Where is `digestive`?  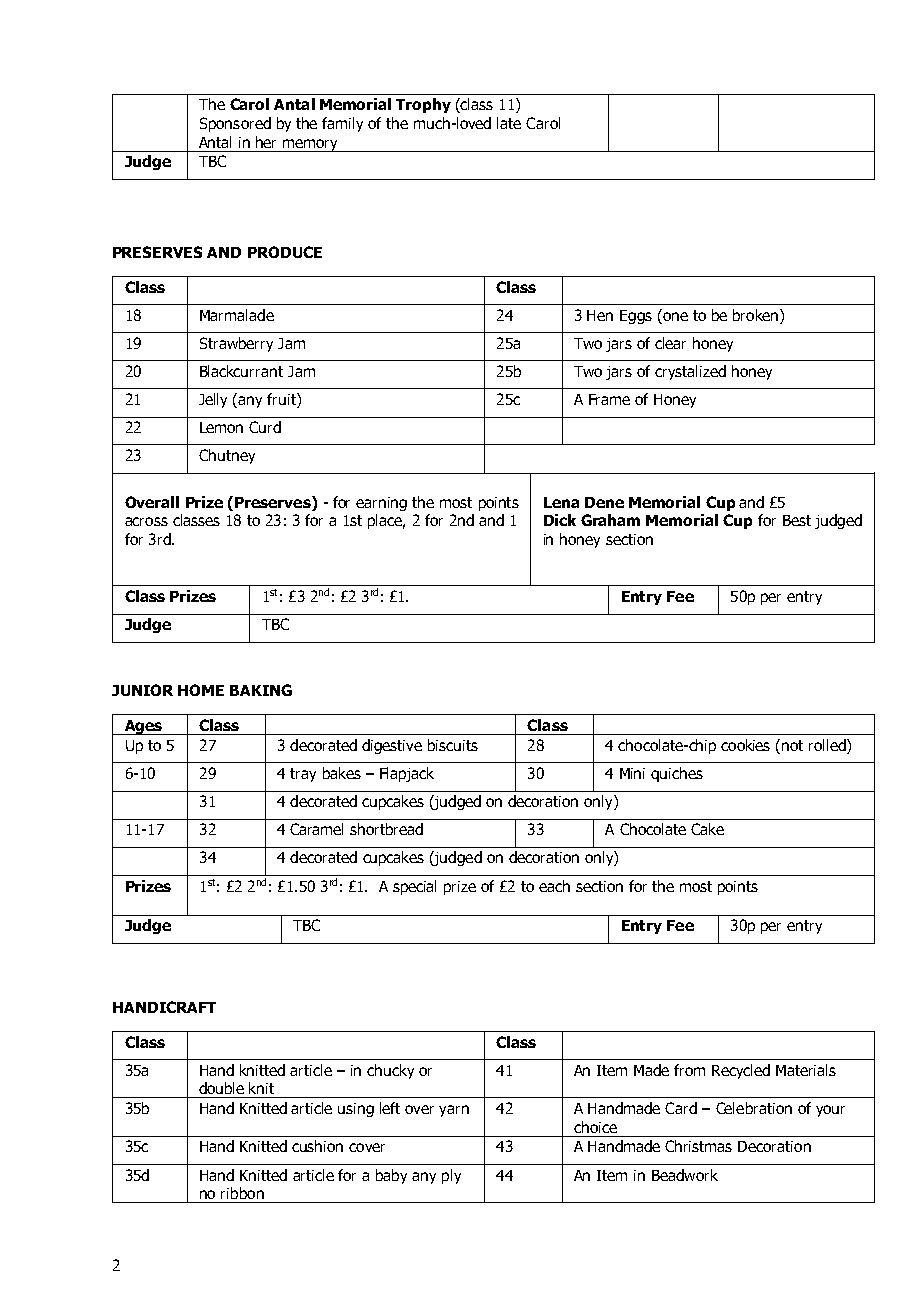
digestive is located at coordinates (392, 746).
